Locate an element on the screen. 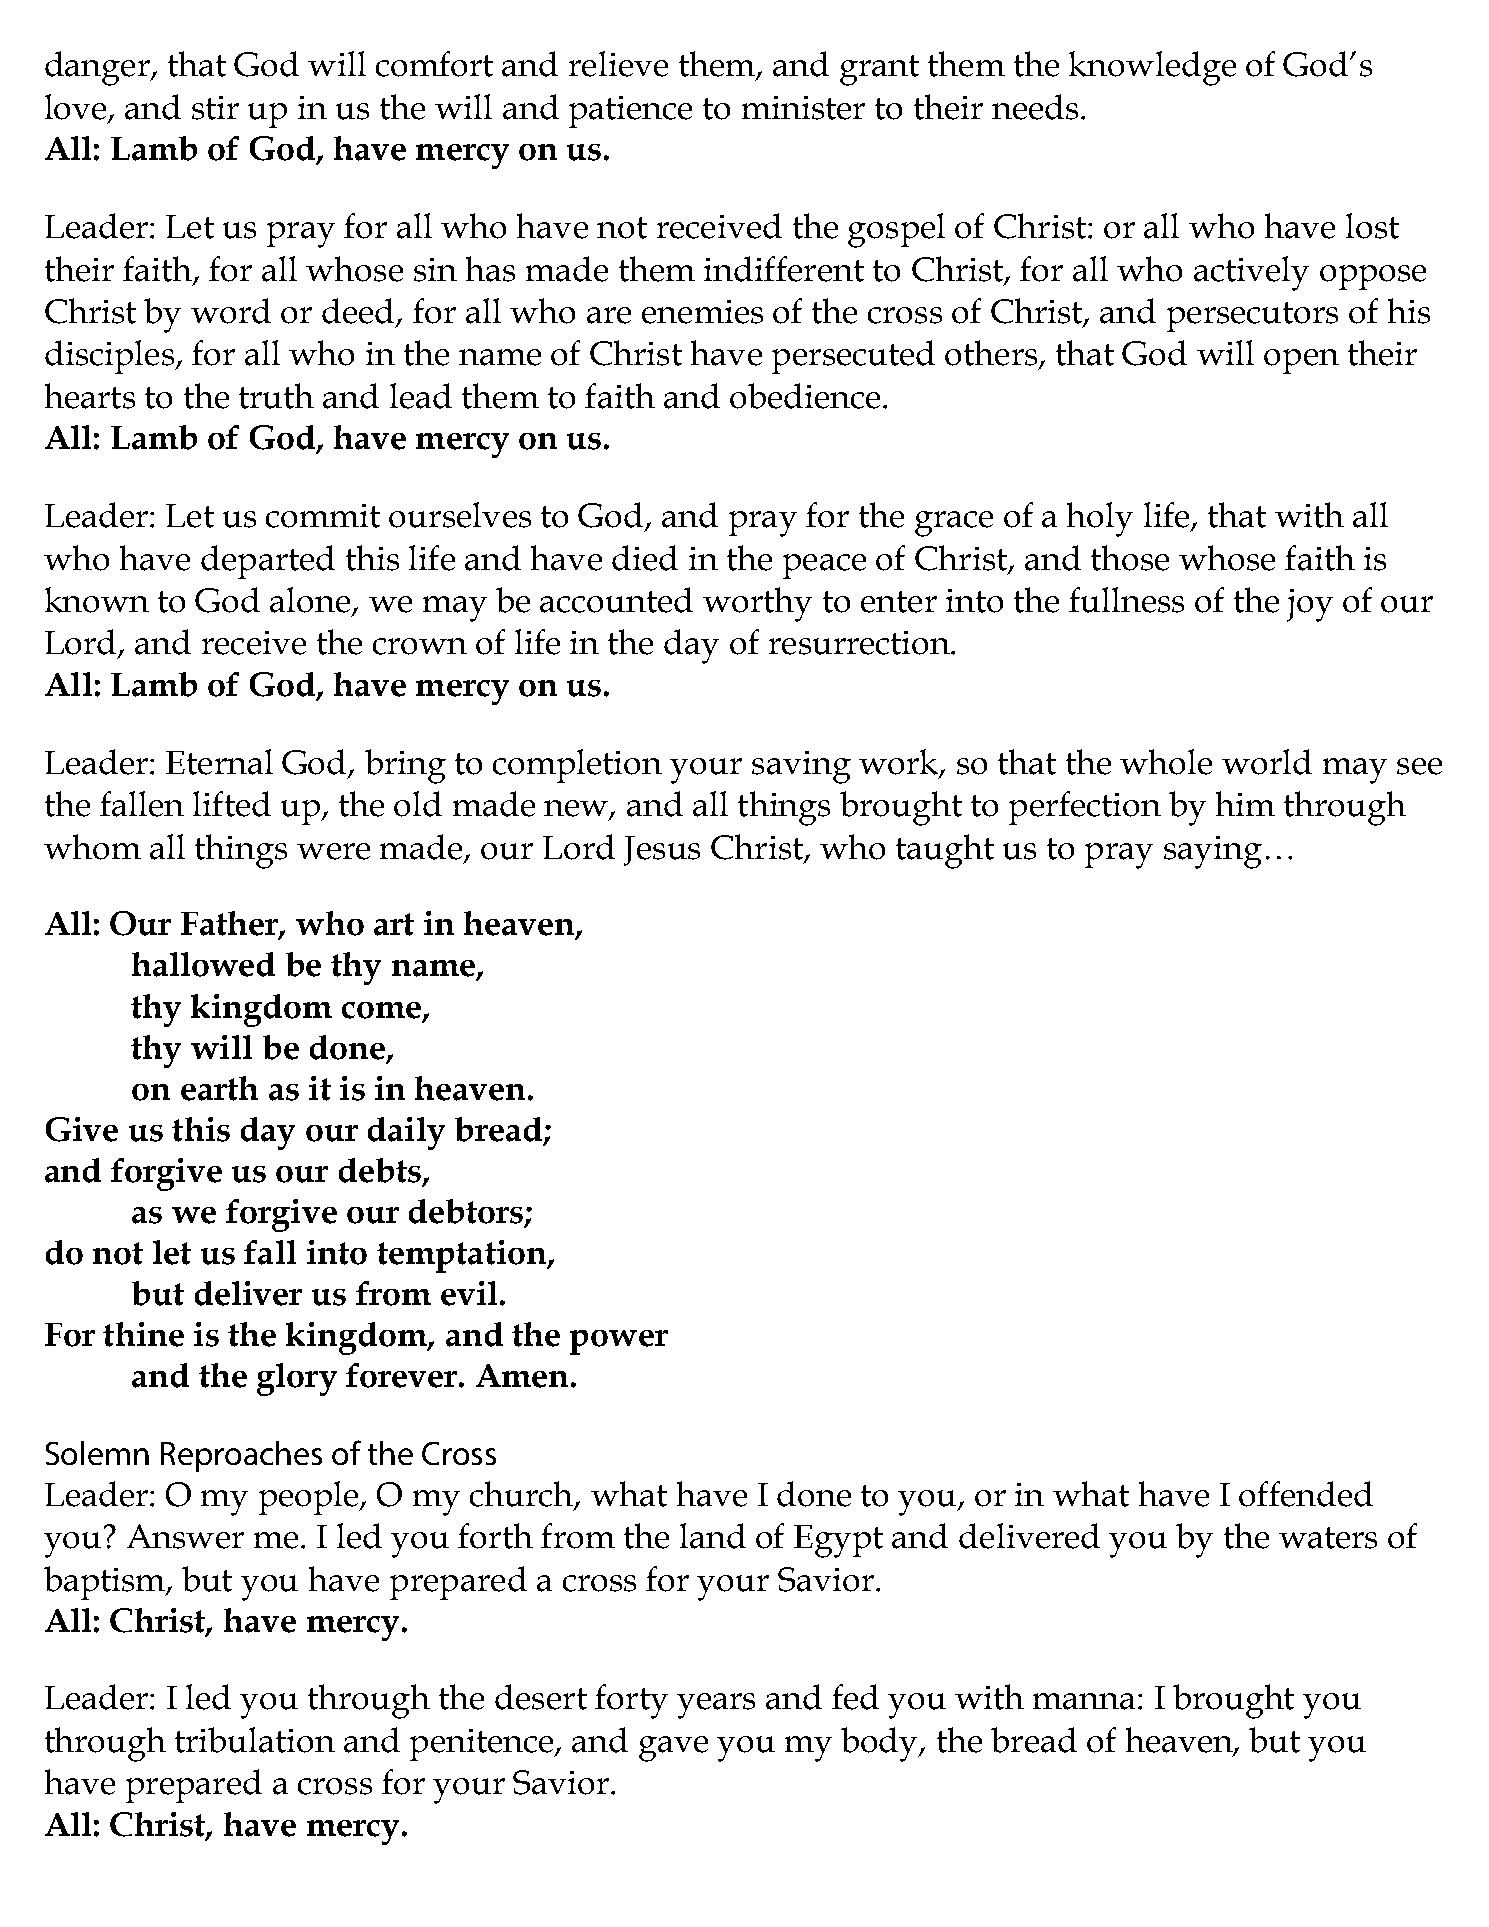 The image size is (1489, 1927). manna is located at coordinates (1086, 1701).
